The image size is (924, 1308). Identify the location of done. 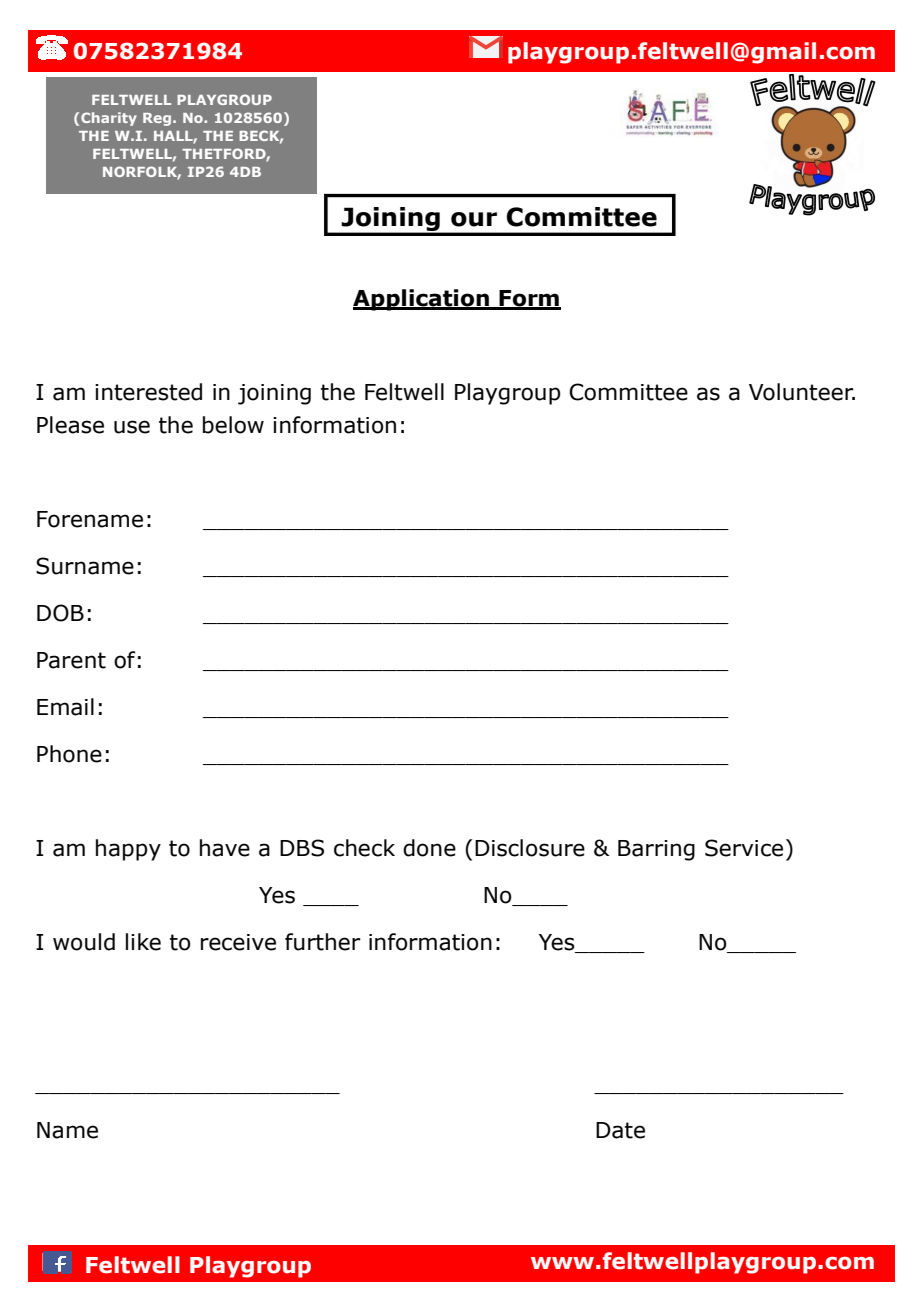
(429, 848).
